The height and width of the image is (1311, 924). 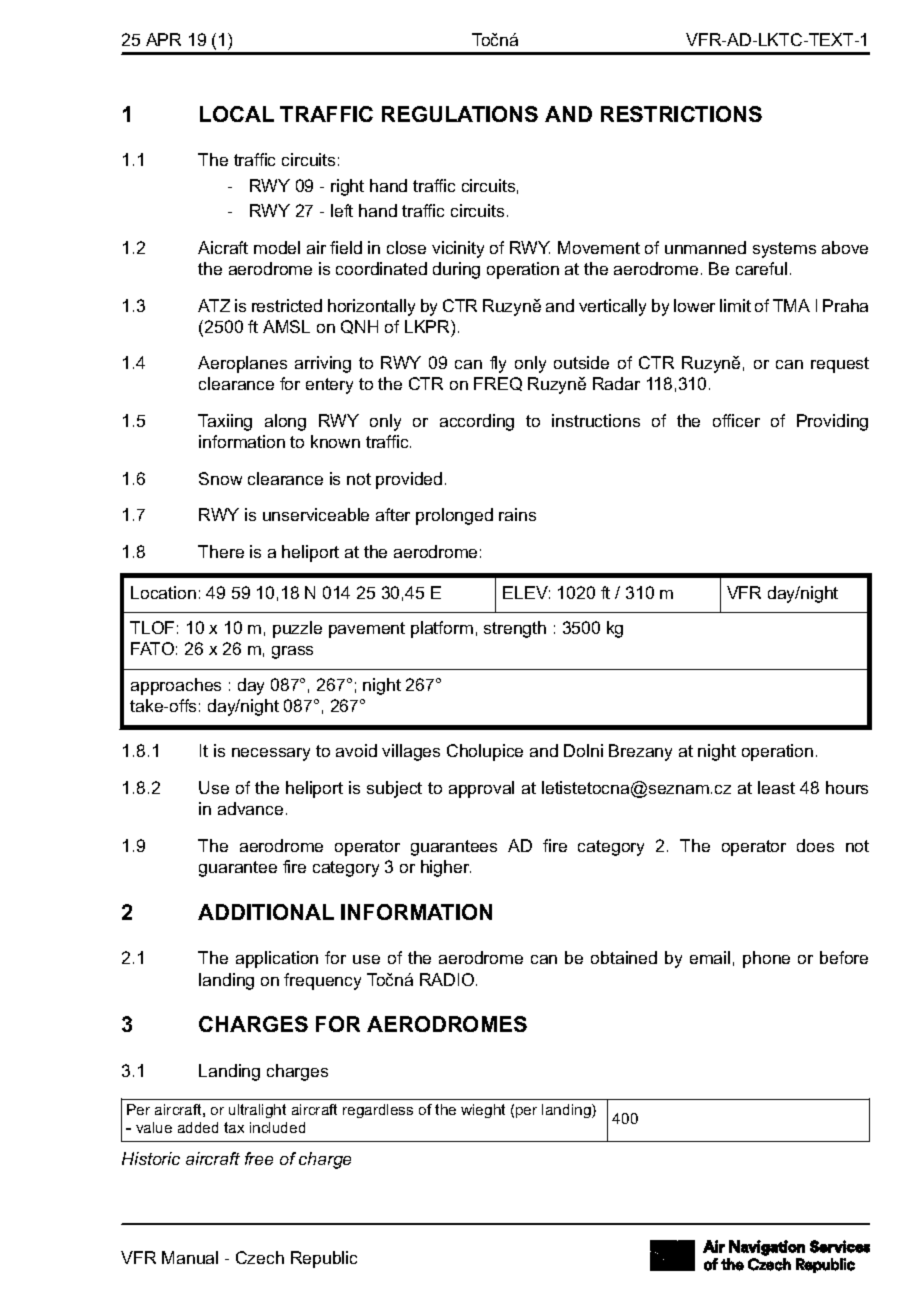 What do you see at coordinates (481, 789) in the image?
I see `approval` at bounding box center [481, 789].
